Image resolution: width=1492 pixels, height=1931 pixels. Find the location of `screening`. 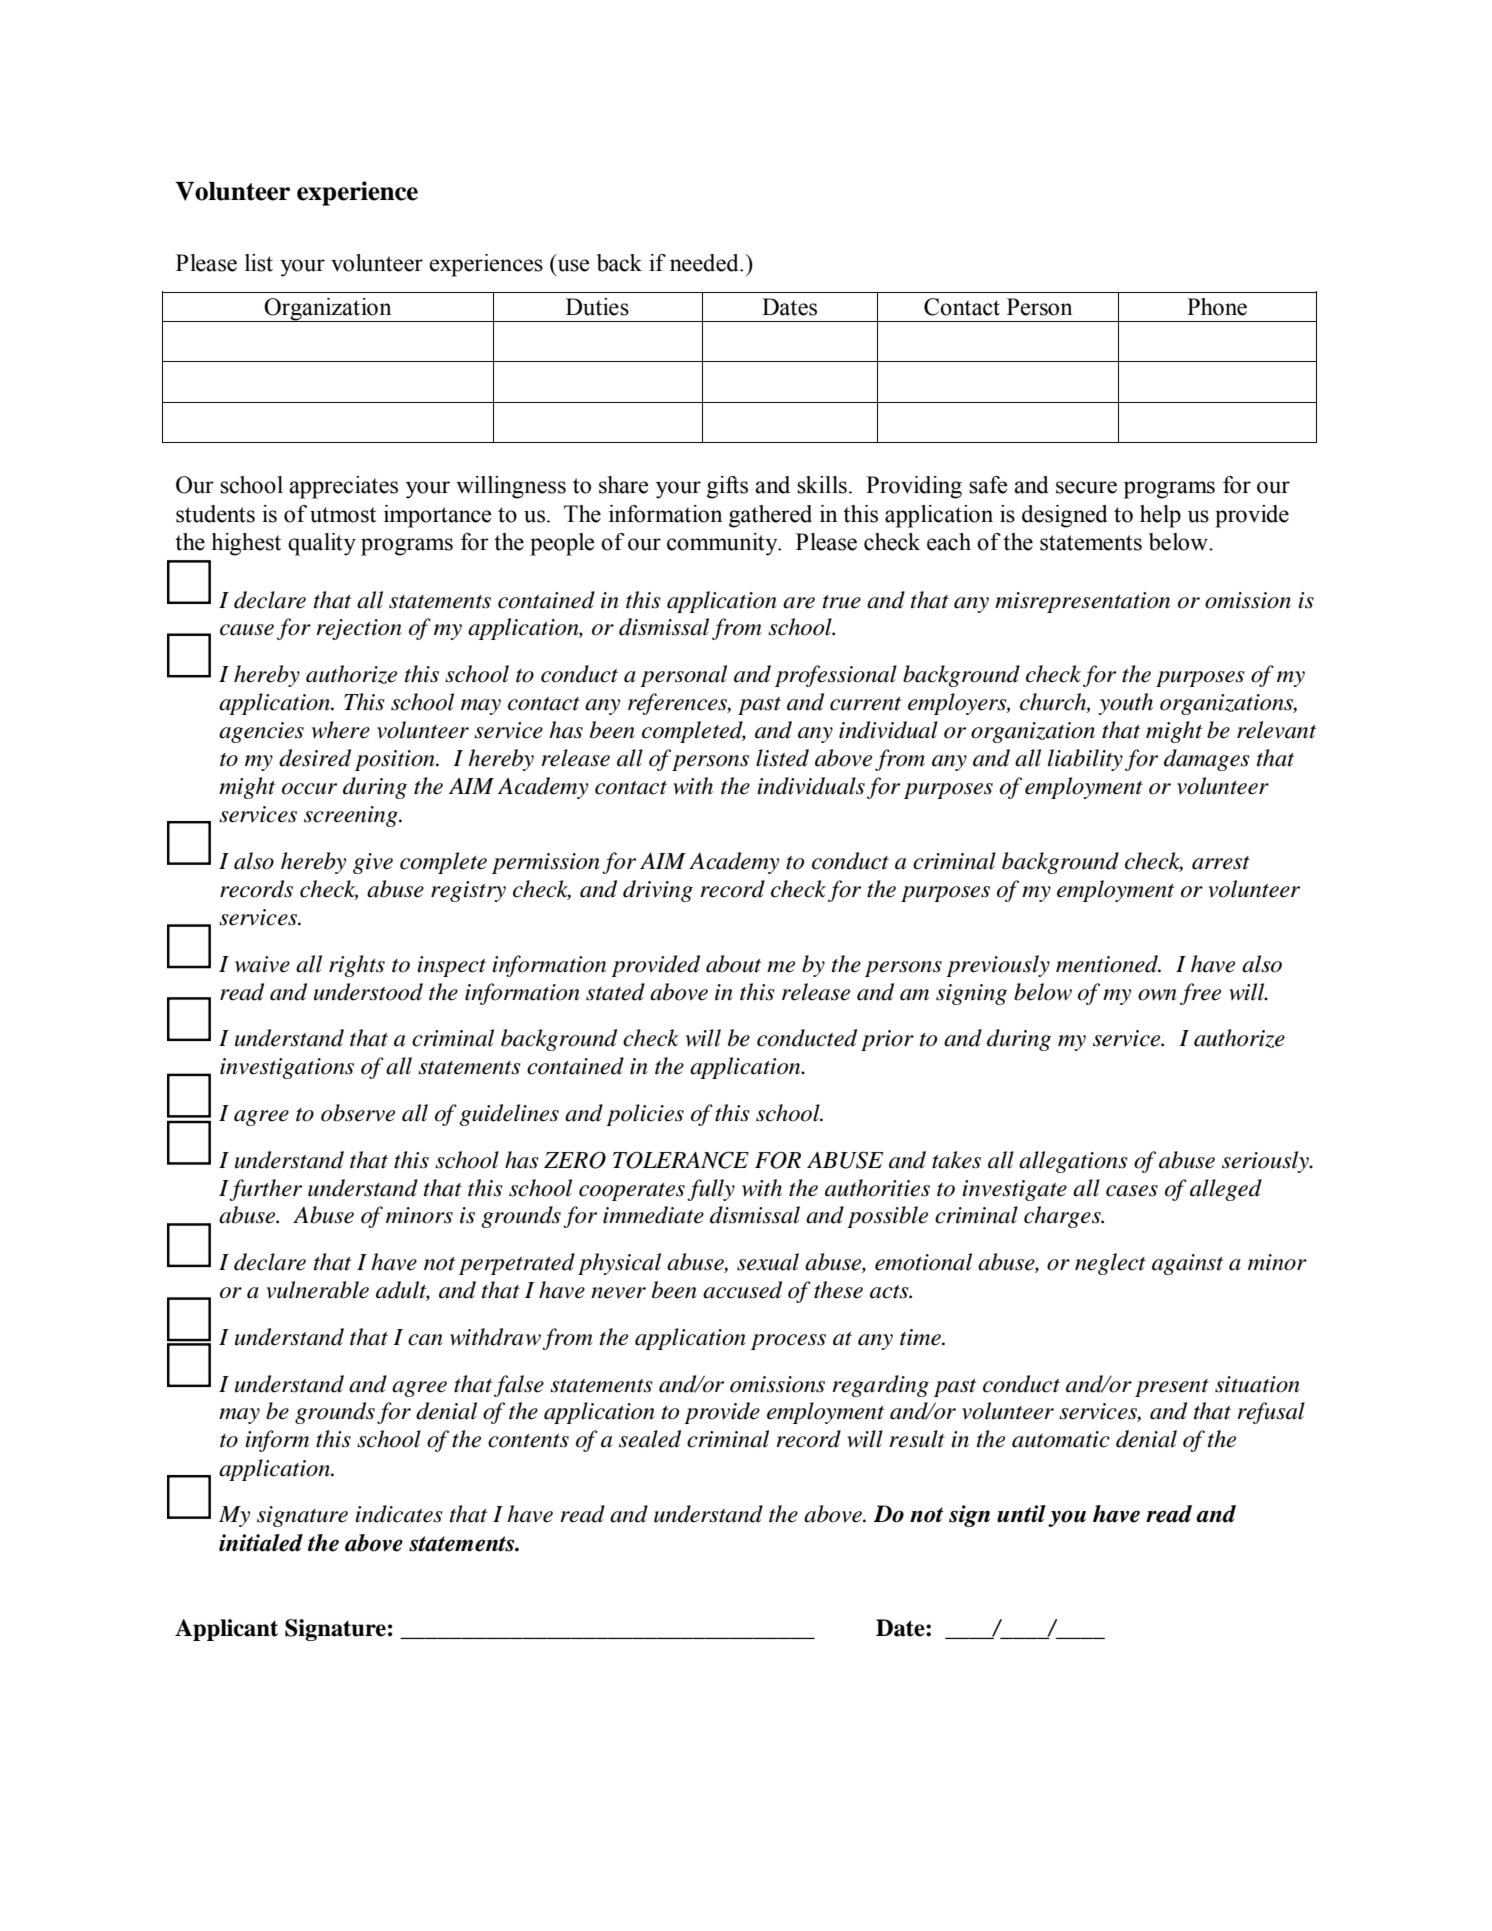

screening is located at coordinates (352, 816).
